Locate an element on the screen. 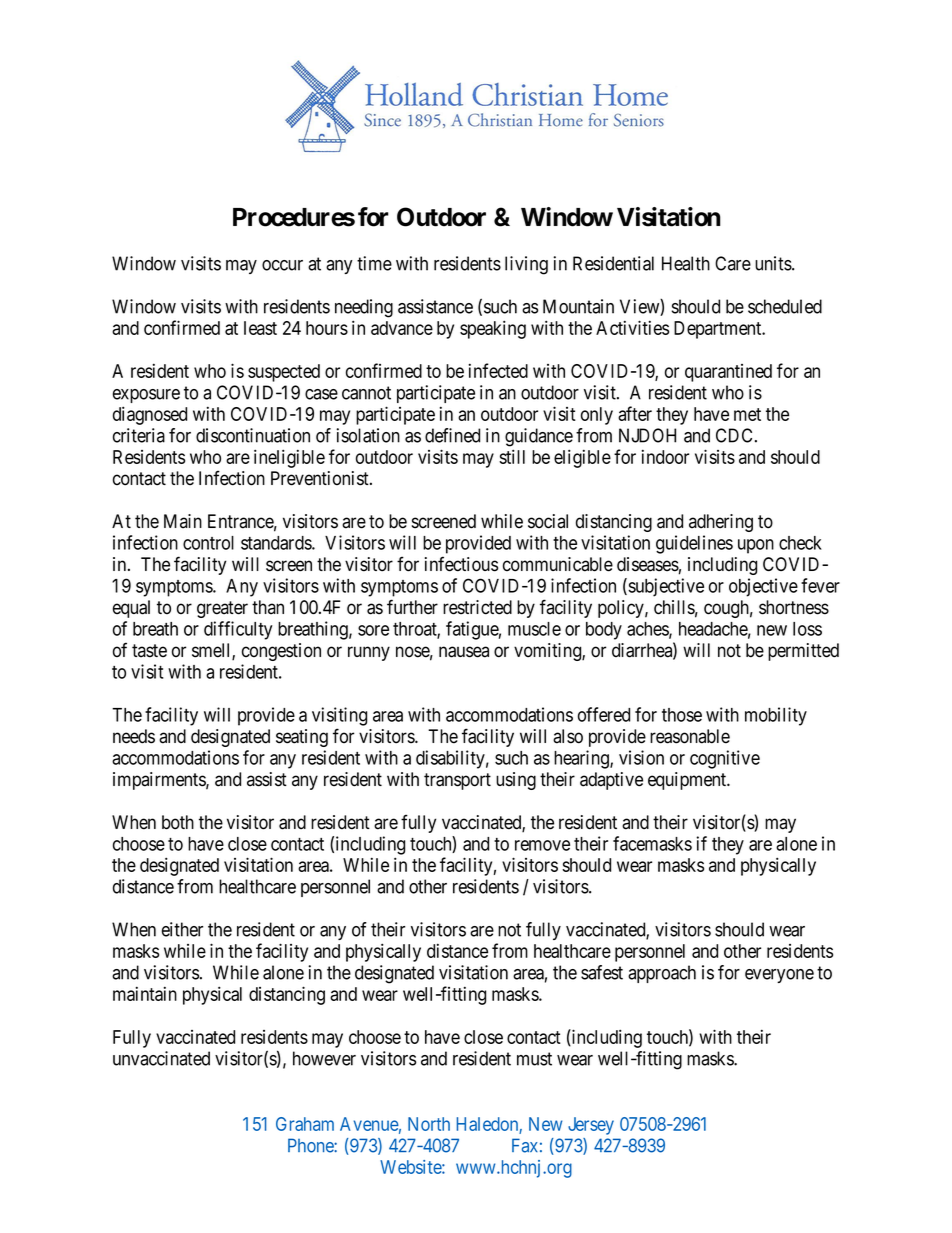 The width and height of the screenshot is (952, 1233). nausea is located at coordinates (464, 652).
